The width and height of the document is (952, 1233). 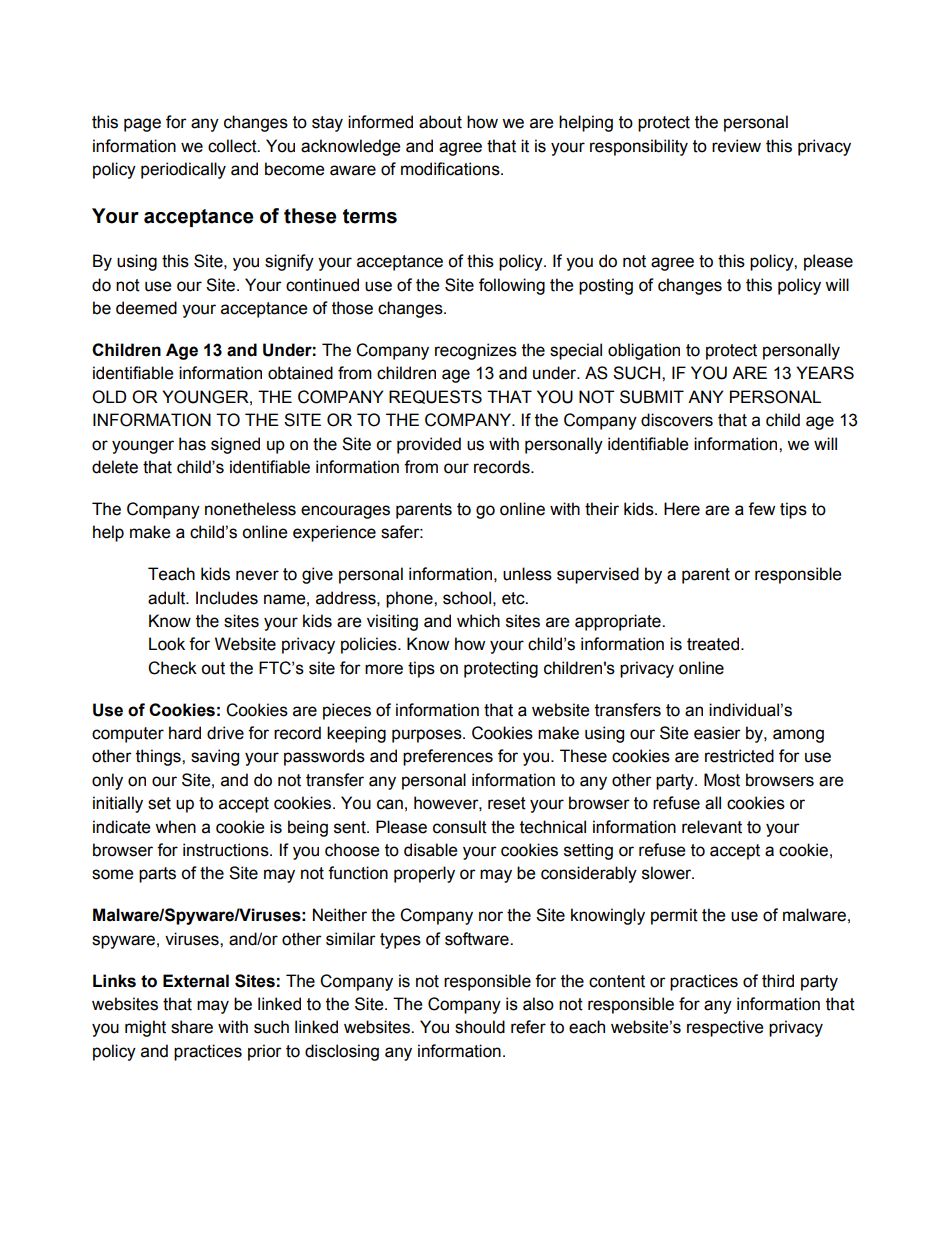 What do you see at coordinates (725, 1028) in the document?
I see `respective` at bounding box center [725, 1028].
